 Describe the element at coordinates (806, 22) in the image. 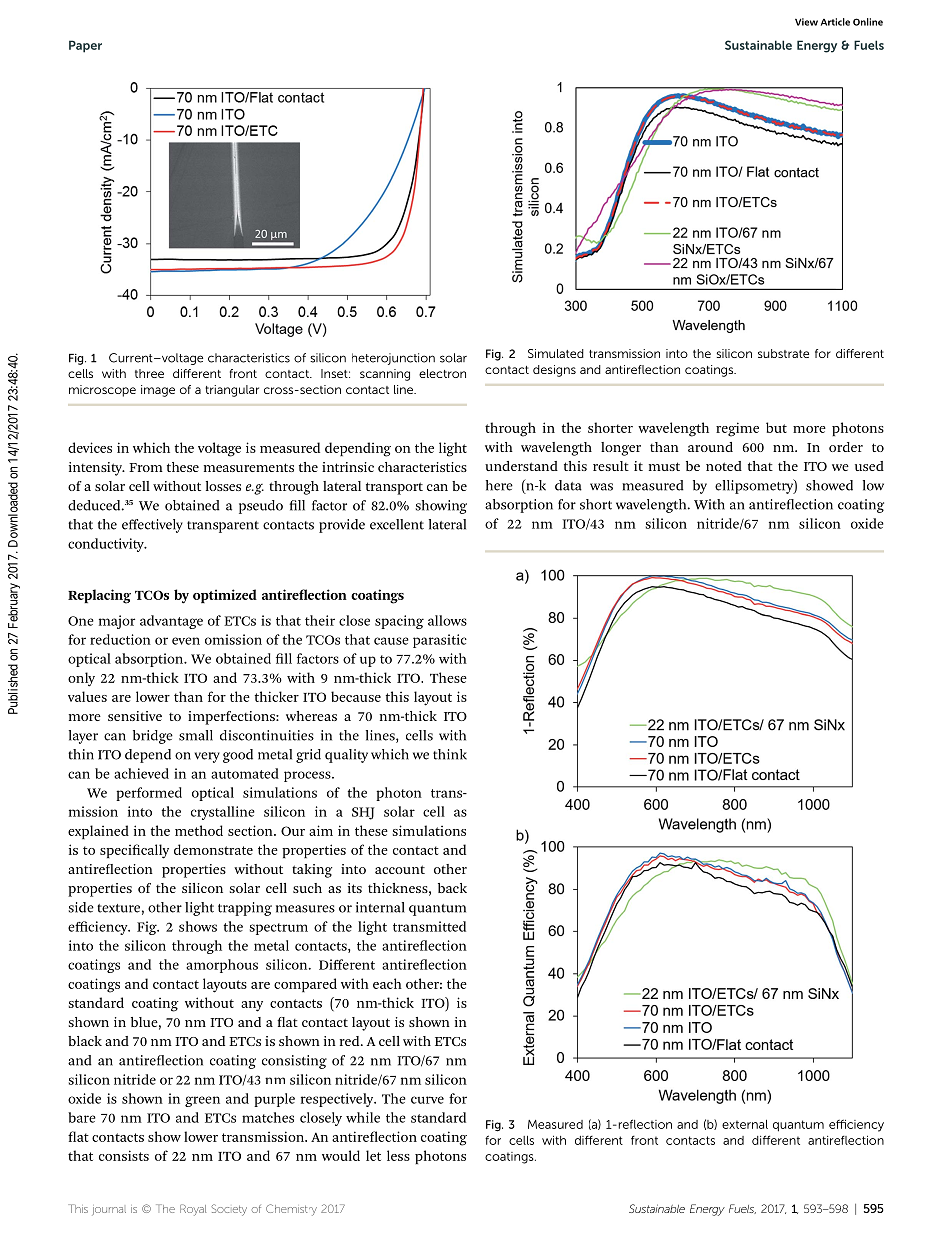

I see `View` at that location.
